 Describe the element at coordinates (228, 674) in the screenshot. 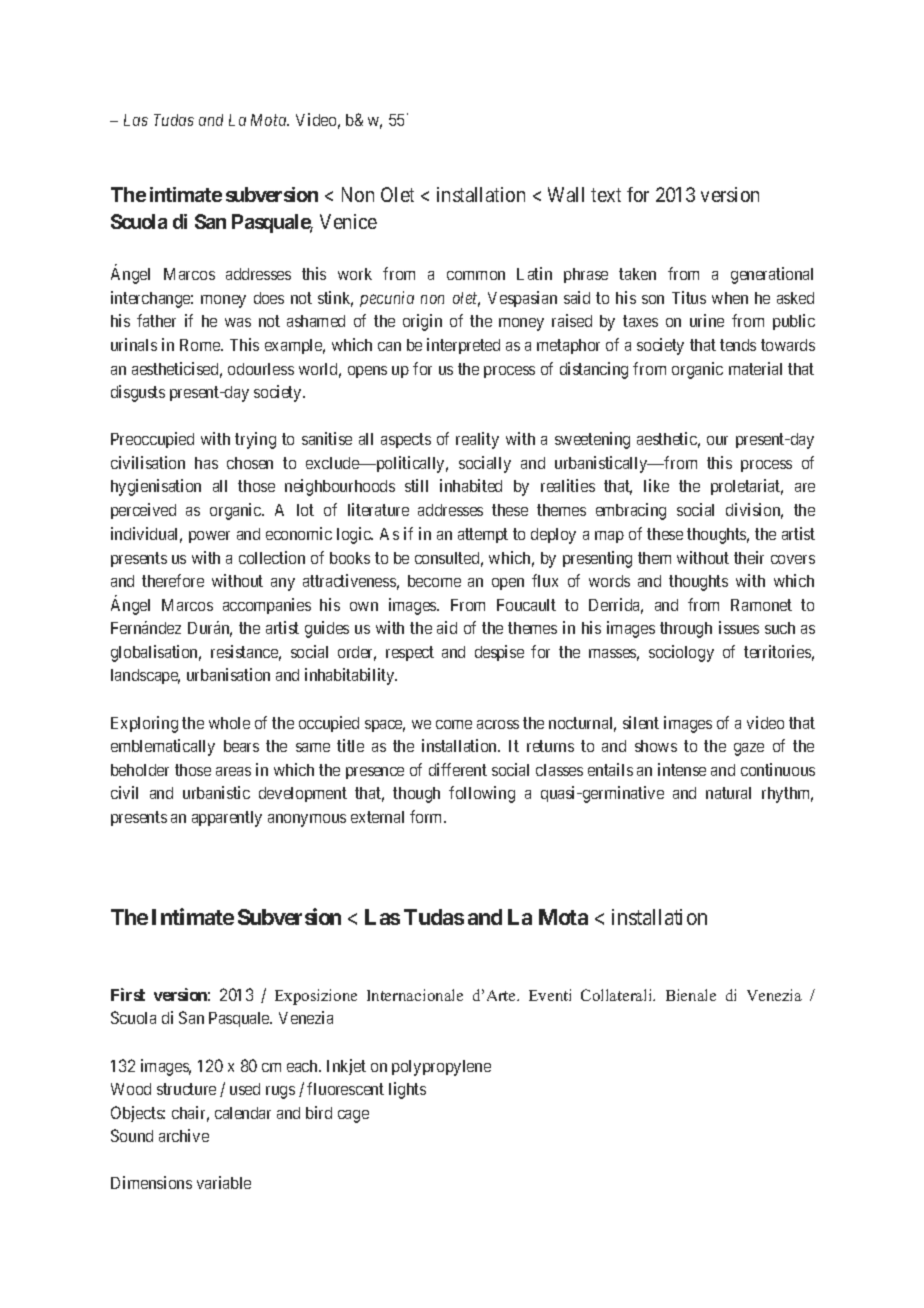

I see `urbanisation` at that location.
